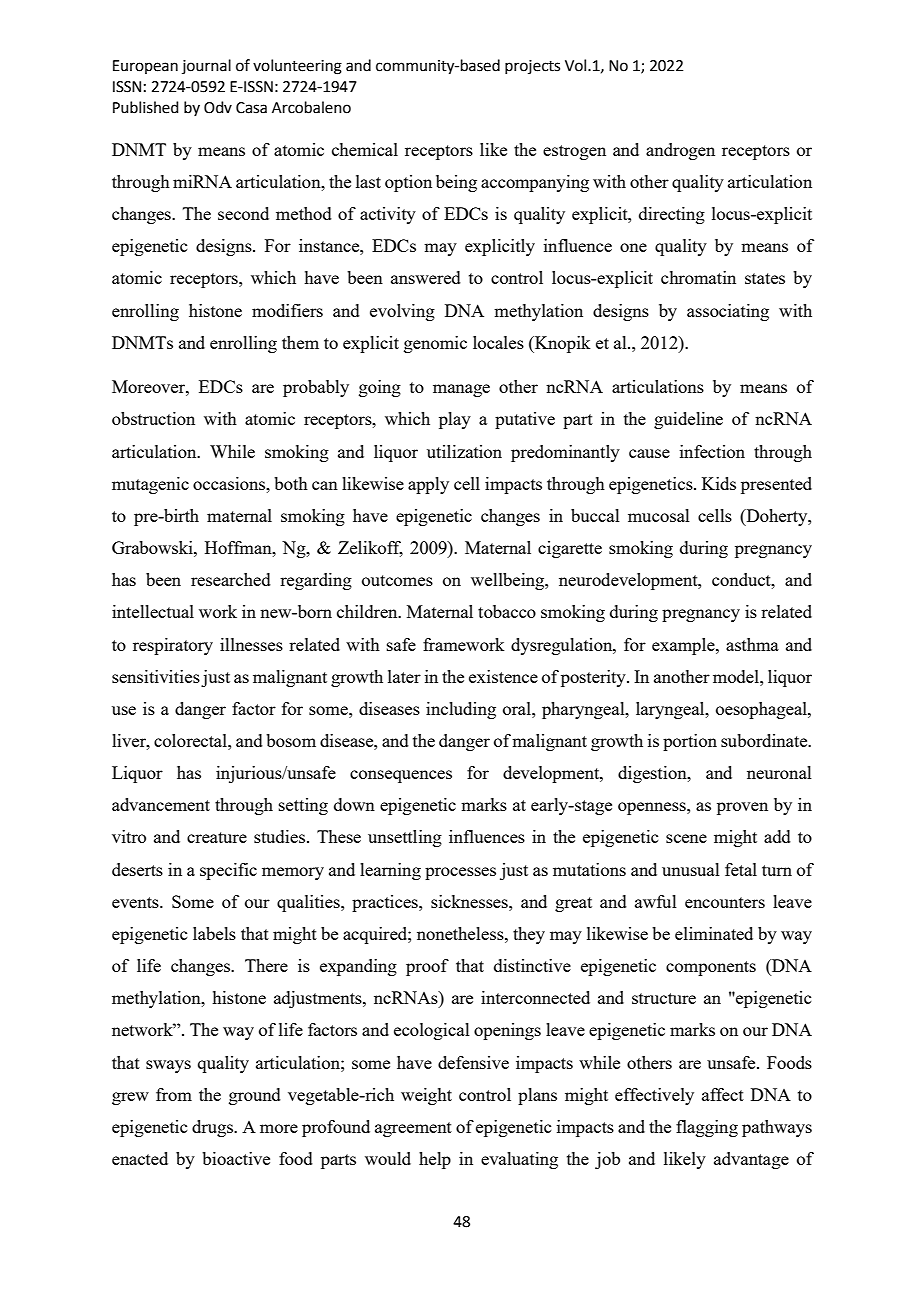  I want to click on drugs, so click(213, 1128).
